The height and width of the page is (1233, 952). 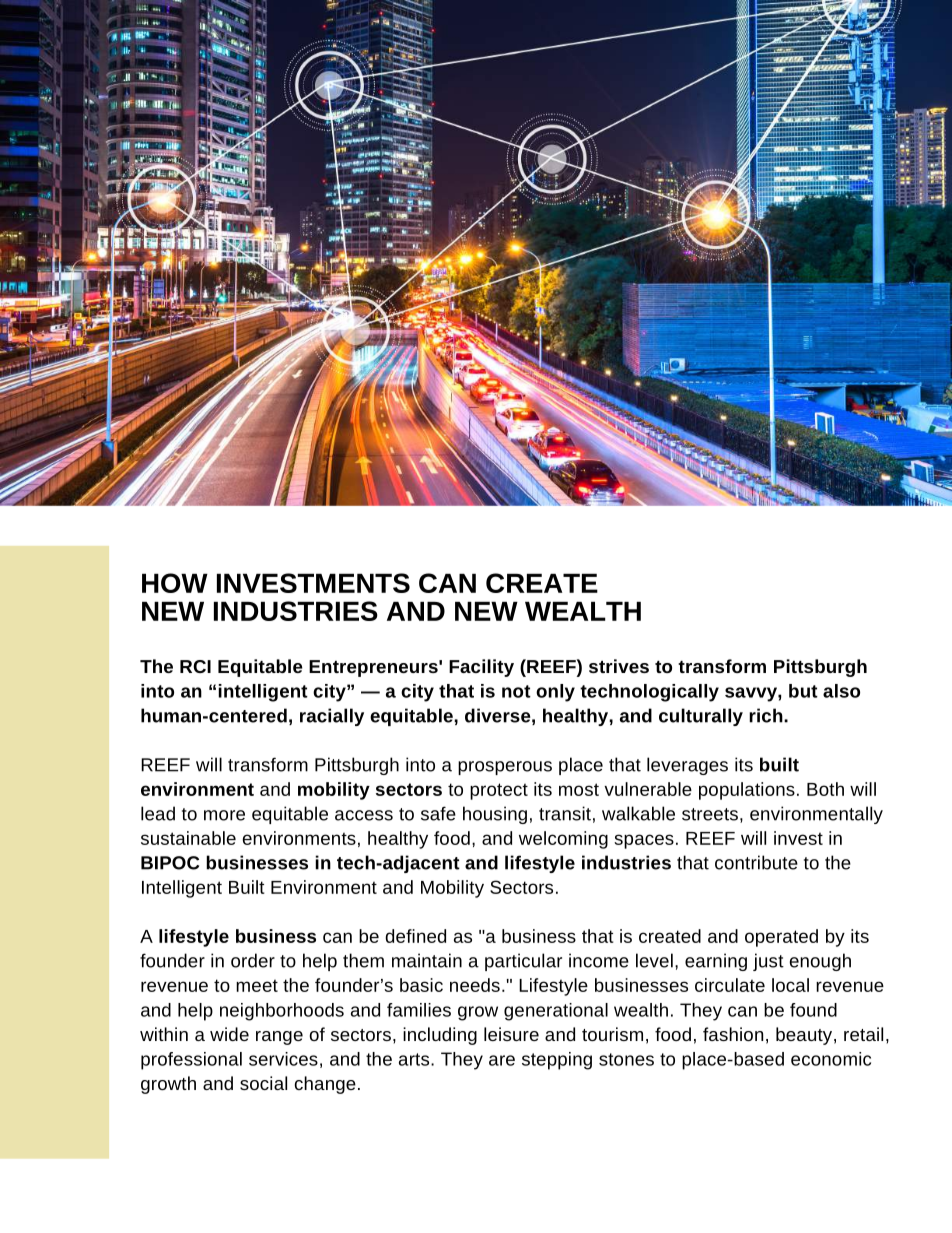 I want to click on strives, so click(x=619, y=666).
